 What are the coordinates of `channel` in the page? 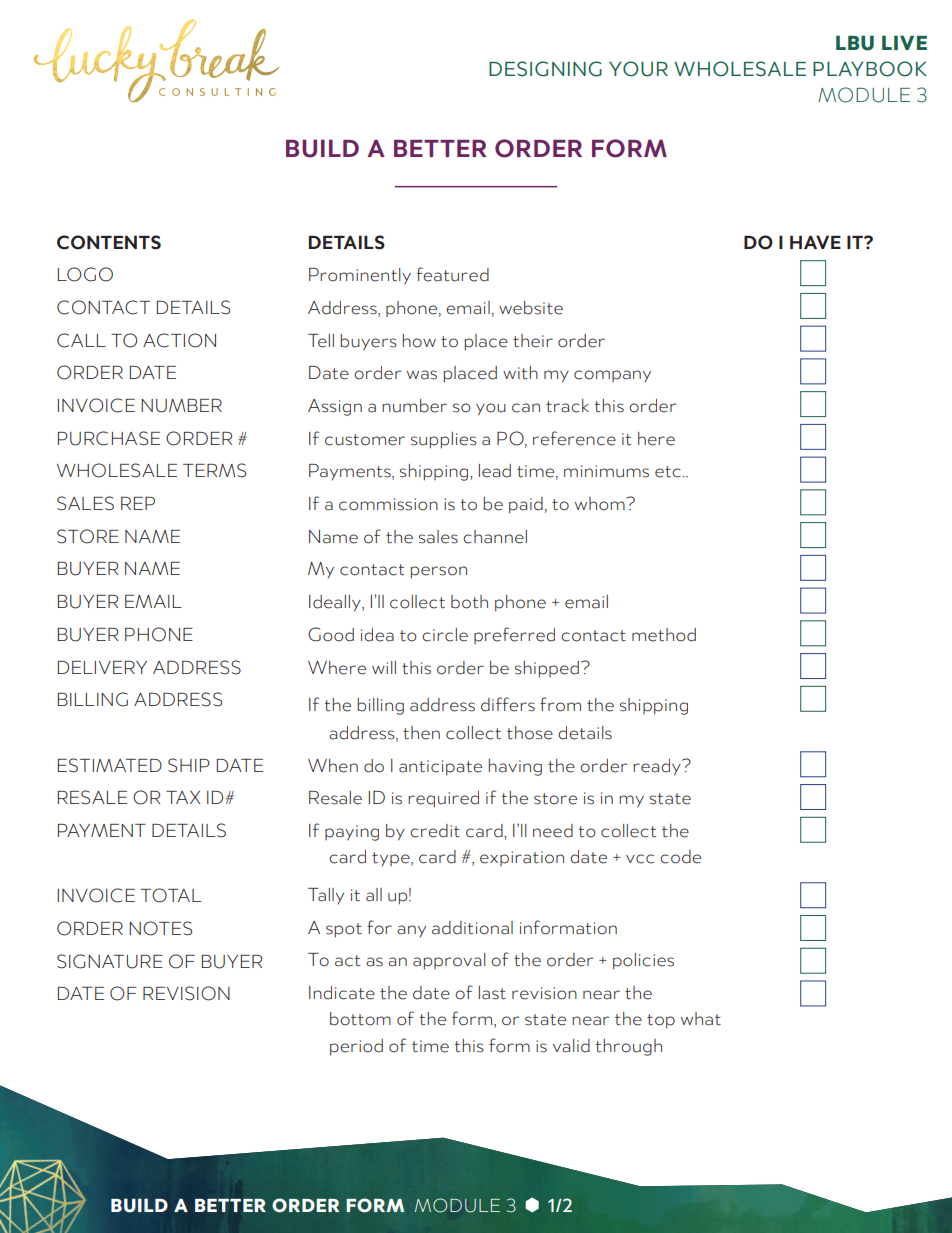 It's located at (495, 537).
